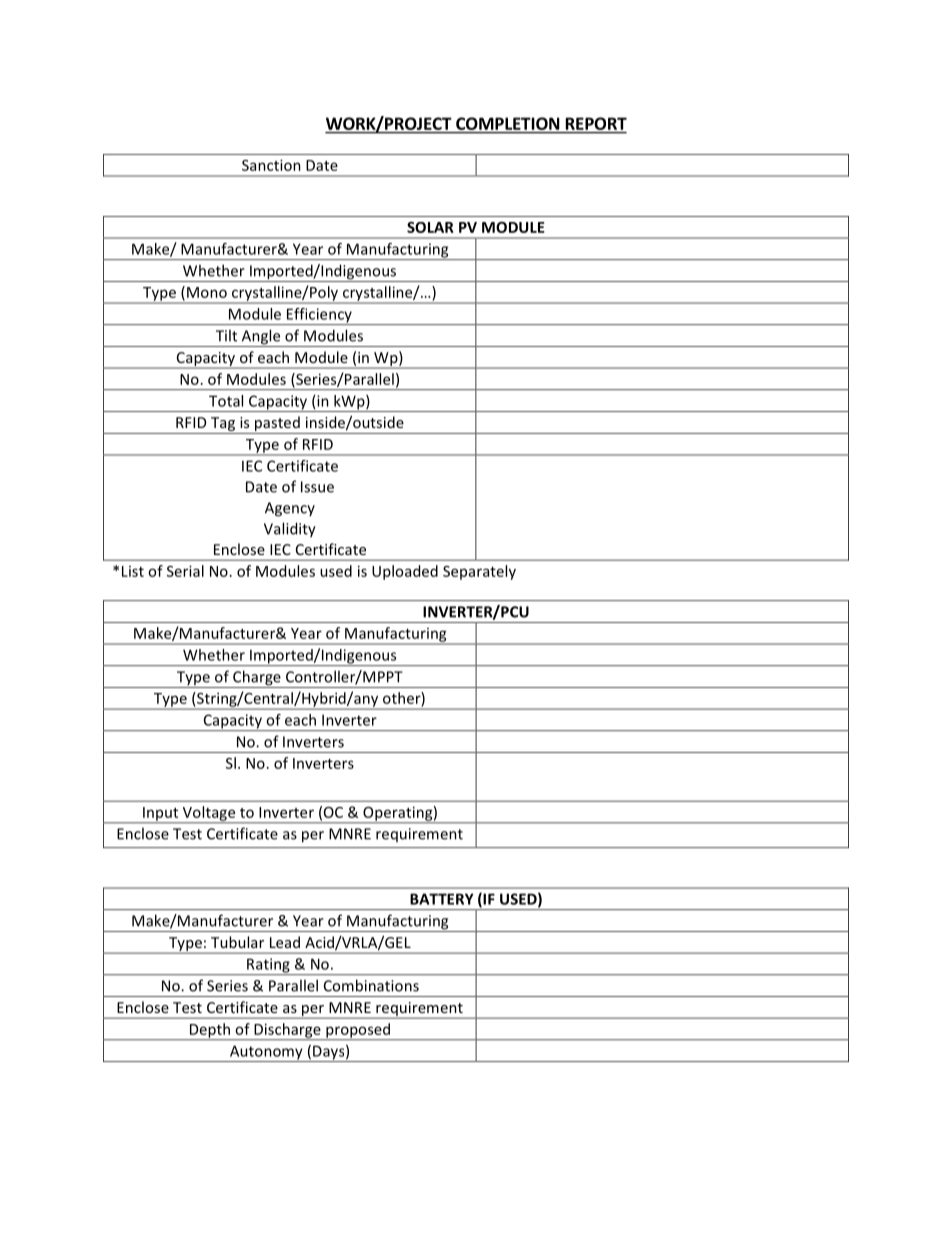 The width and height of the screenshot is (952, 1233). I want to click on Agency, so click(290, 509).
